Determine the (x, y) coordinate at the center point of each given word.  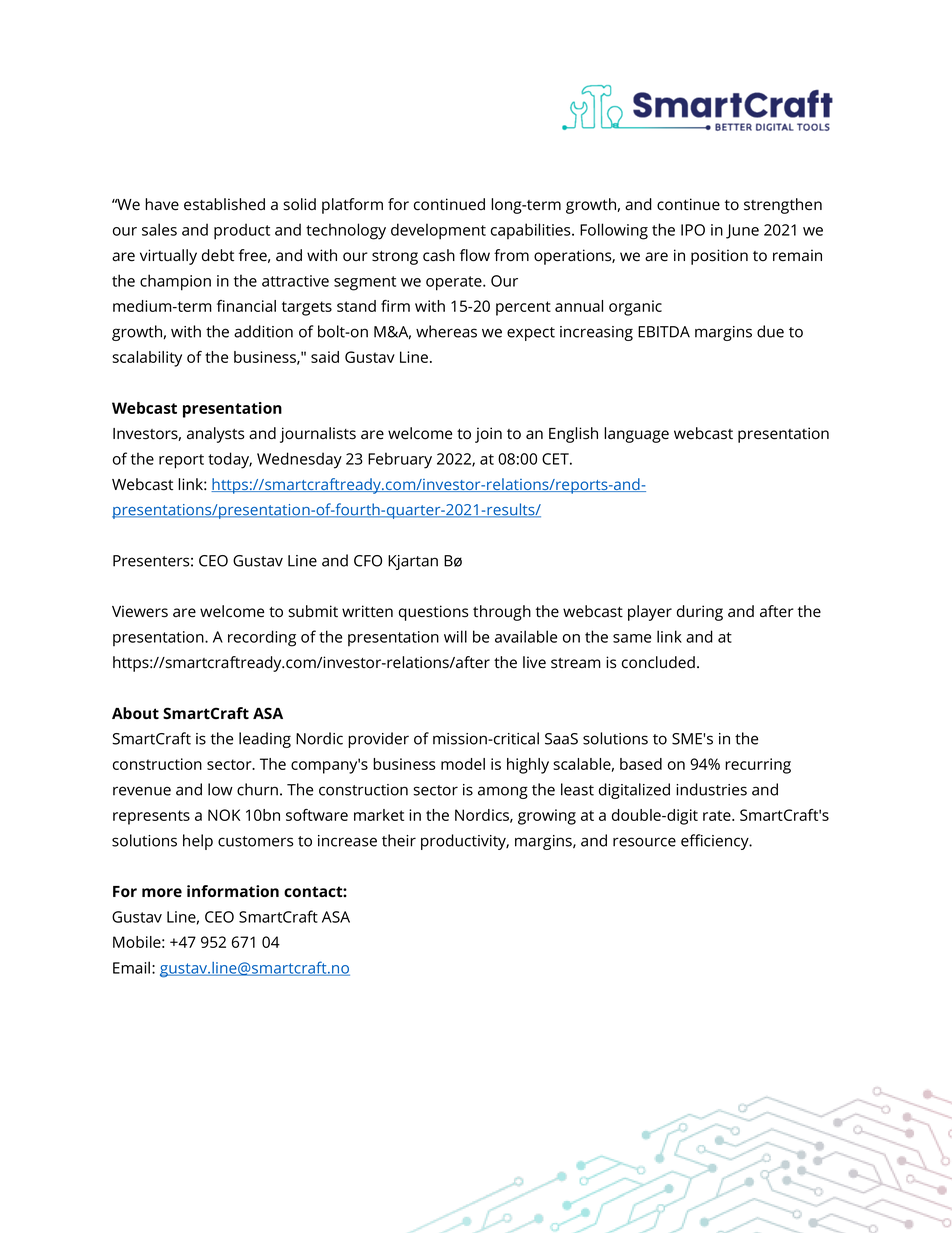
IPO (693, 230)
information (233, 891)
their (399, 840)
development (438, 231)
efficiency (716, 842)
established (224, 204)
